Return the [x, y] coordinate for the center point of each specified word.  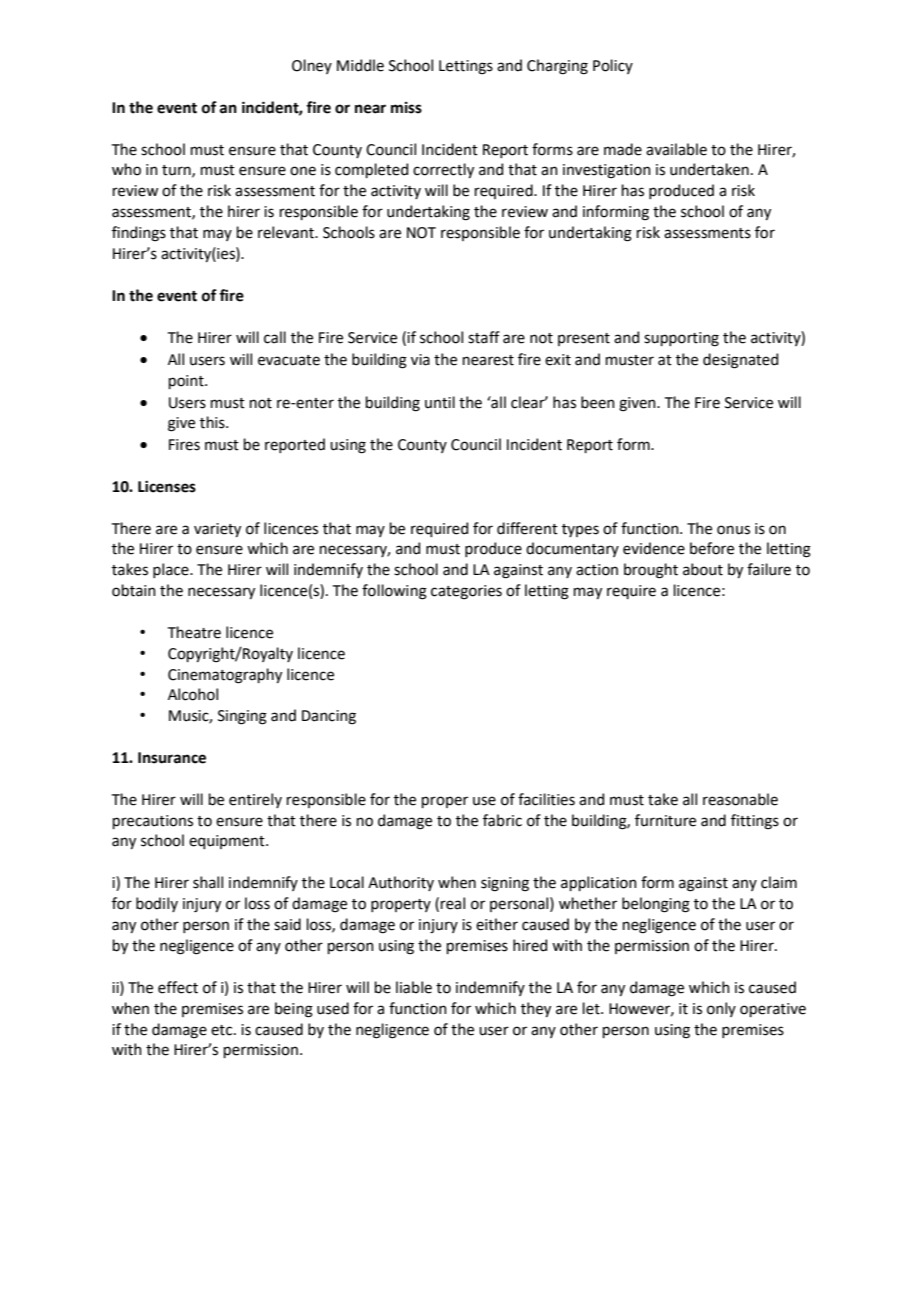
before [712, 548]
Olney [312, 66]
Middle [360, 65]
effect [178, 987]
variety [217, 530]
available [676, 149]
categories [466, 592]
